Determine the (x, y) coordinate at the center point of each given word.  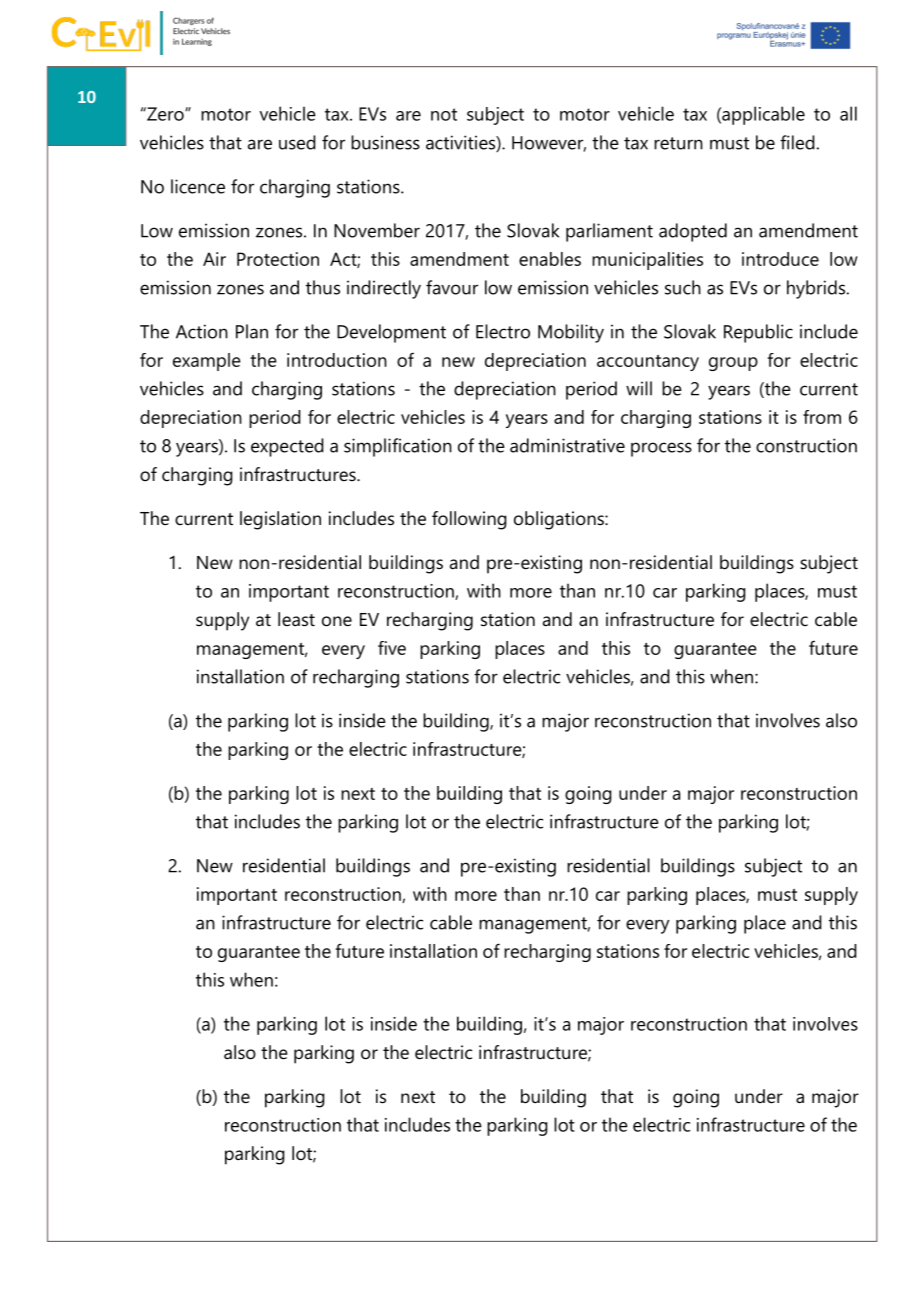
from (822, 417)
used (297, 142)
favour (452, 287)
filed (797, 142)
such (683, 287)
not (444, 114)
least (296, 619)
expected (287, 447)
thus (323, 287)
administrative (567, 445)
